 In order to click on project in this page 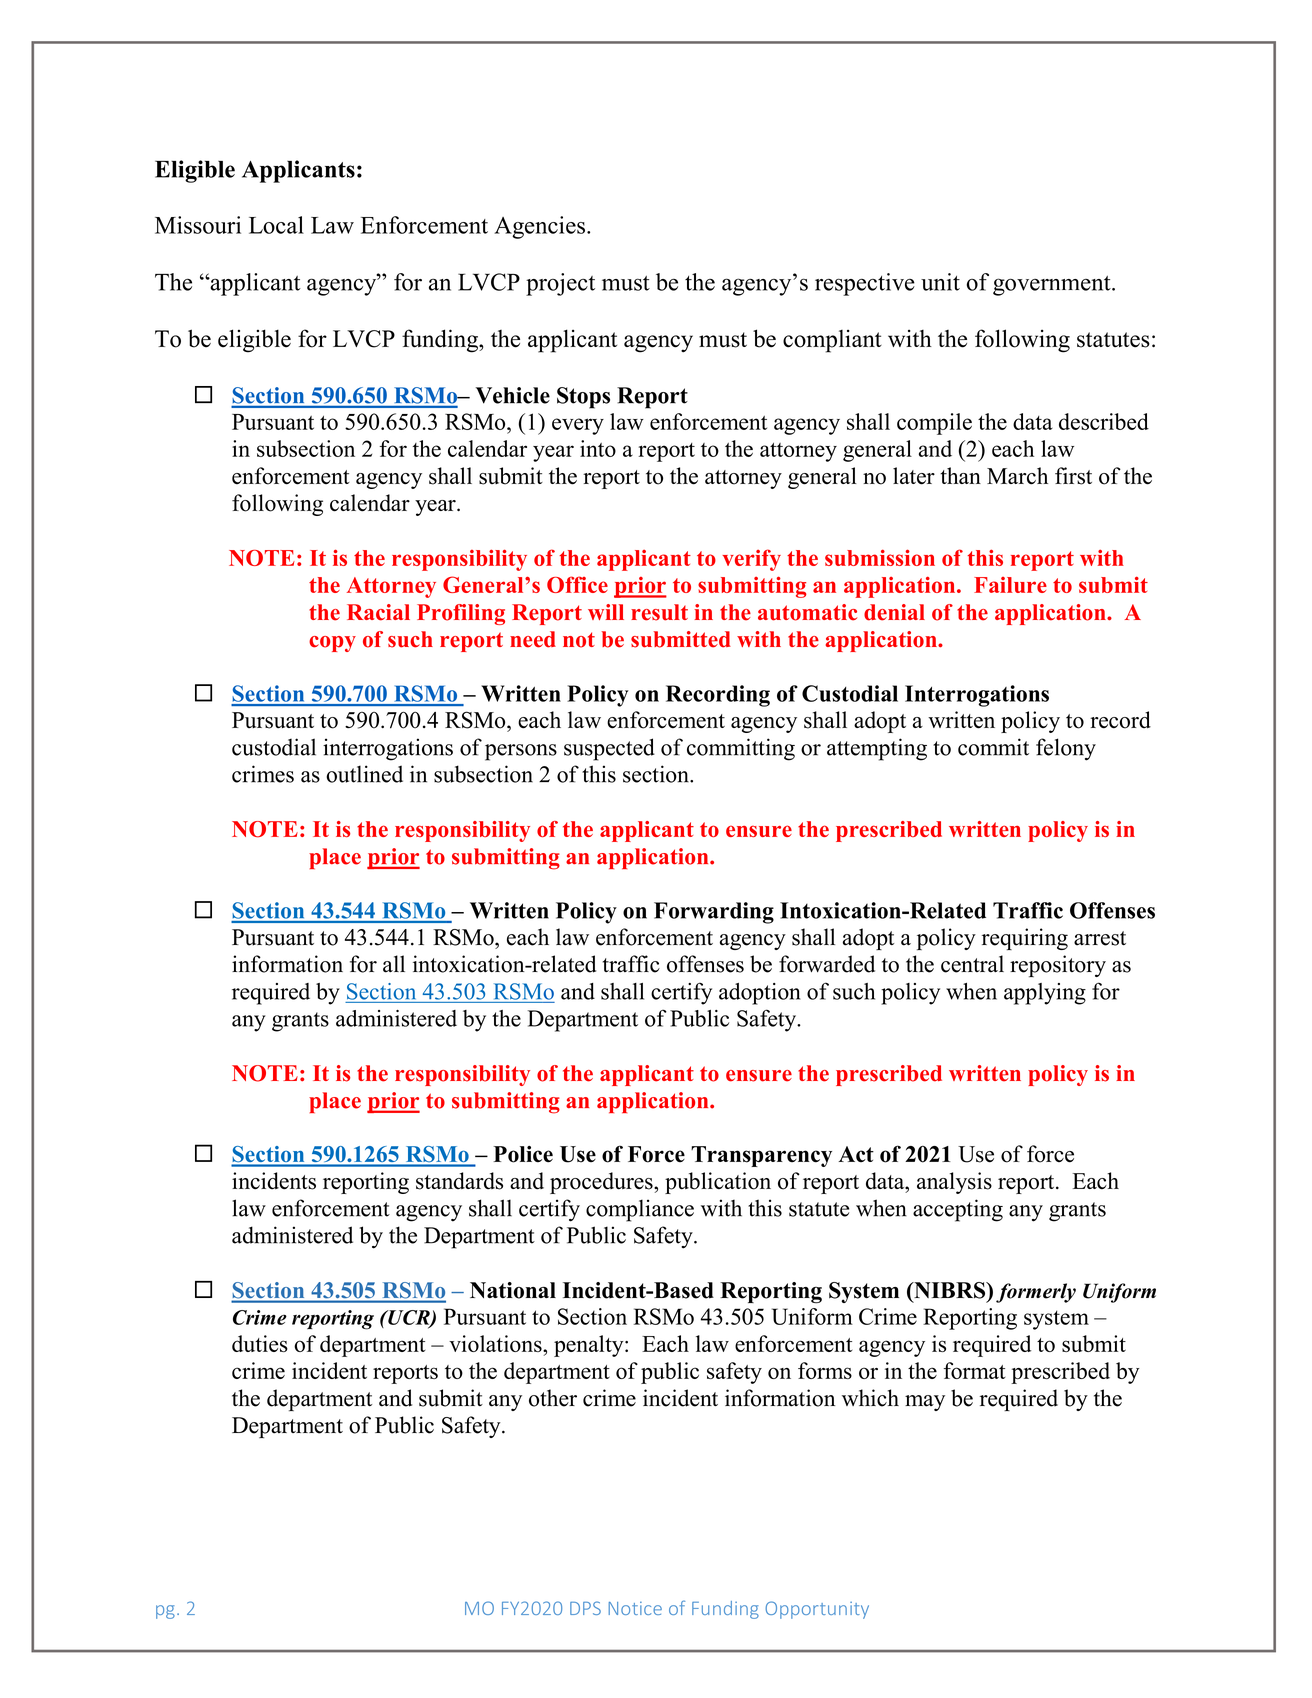, I will do `click(560, 284)`.
